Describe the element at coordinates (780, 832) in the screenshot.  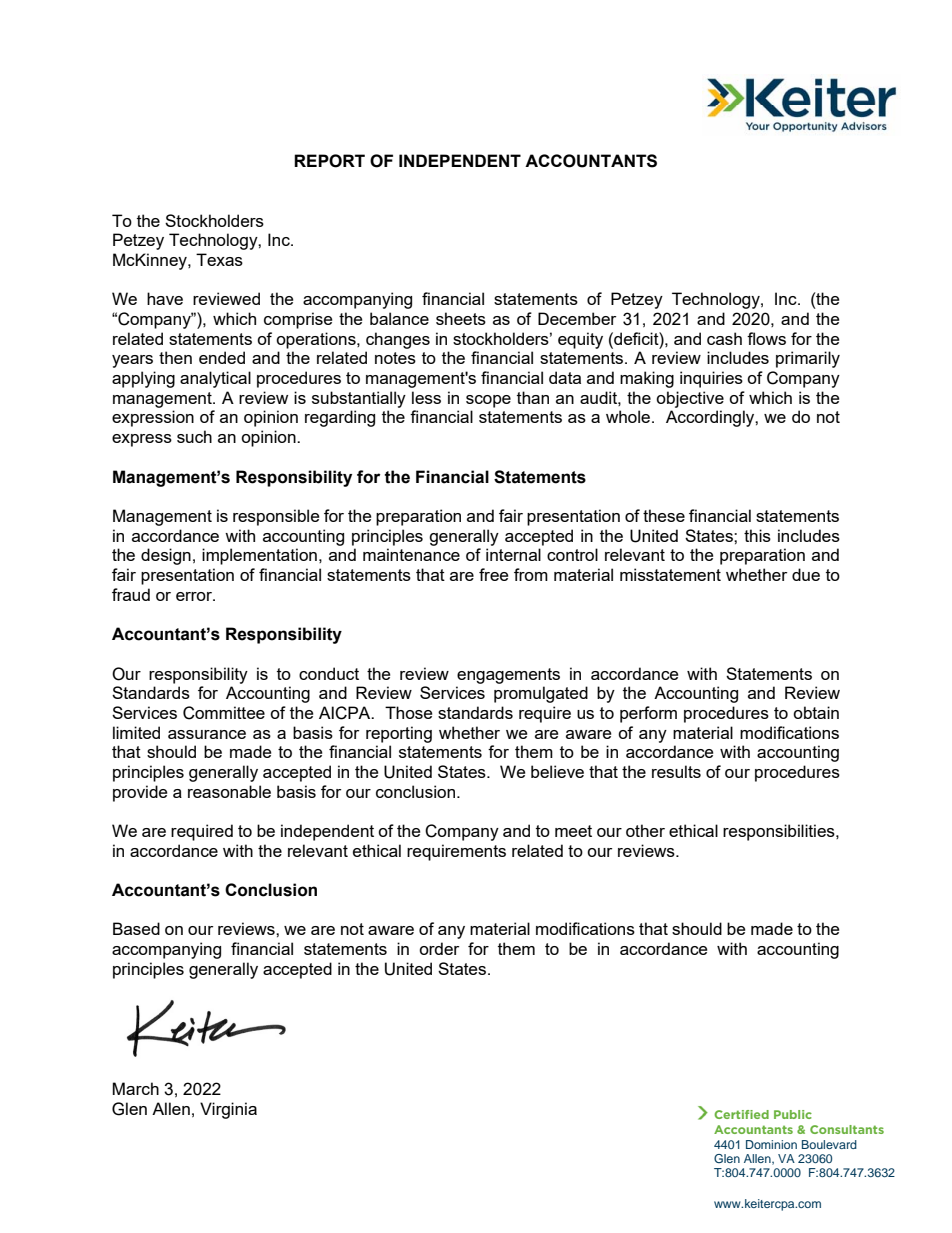
I see `responsibilities` at that location.
